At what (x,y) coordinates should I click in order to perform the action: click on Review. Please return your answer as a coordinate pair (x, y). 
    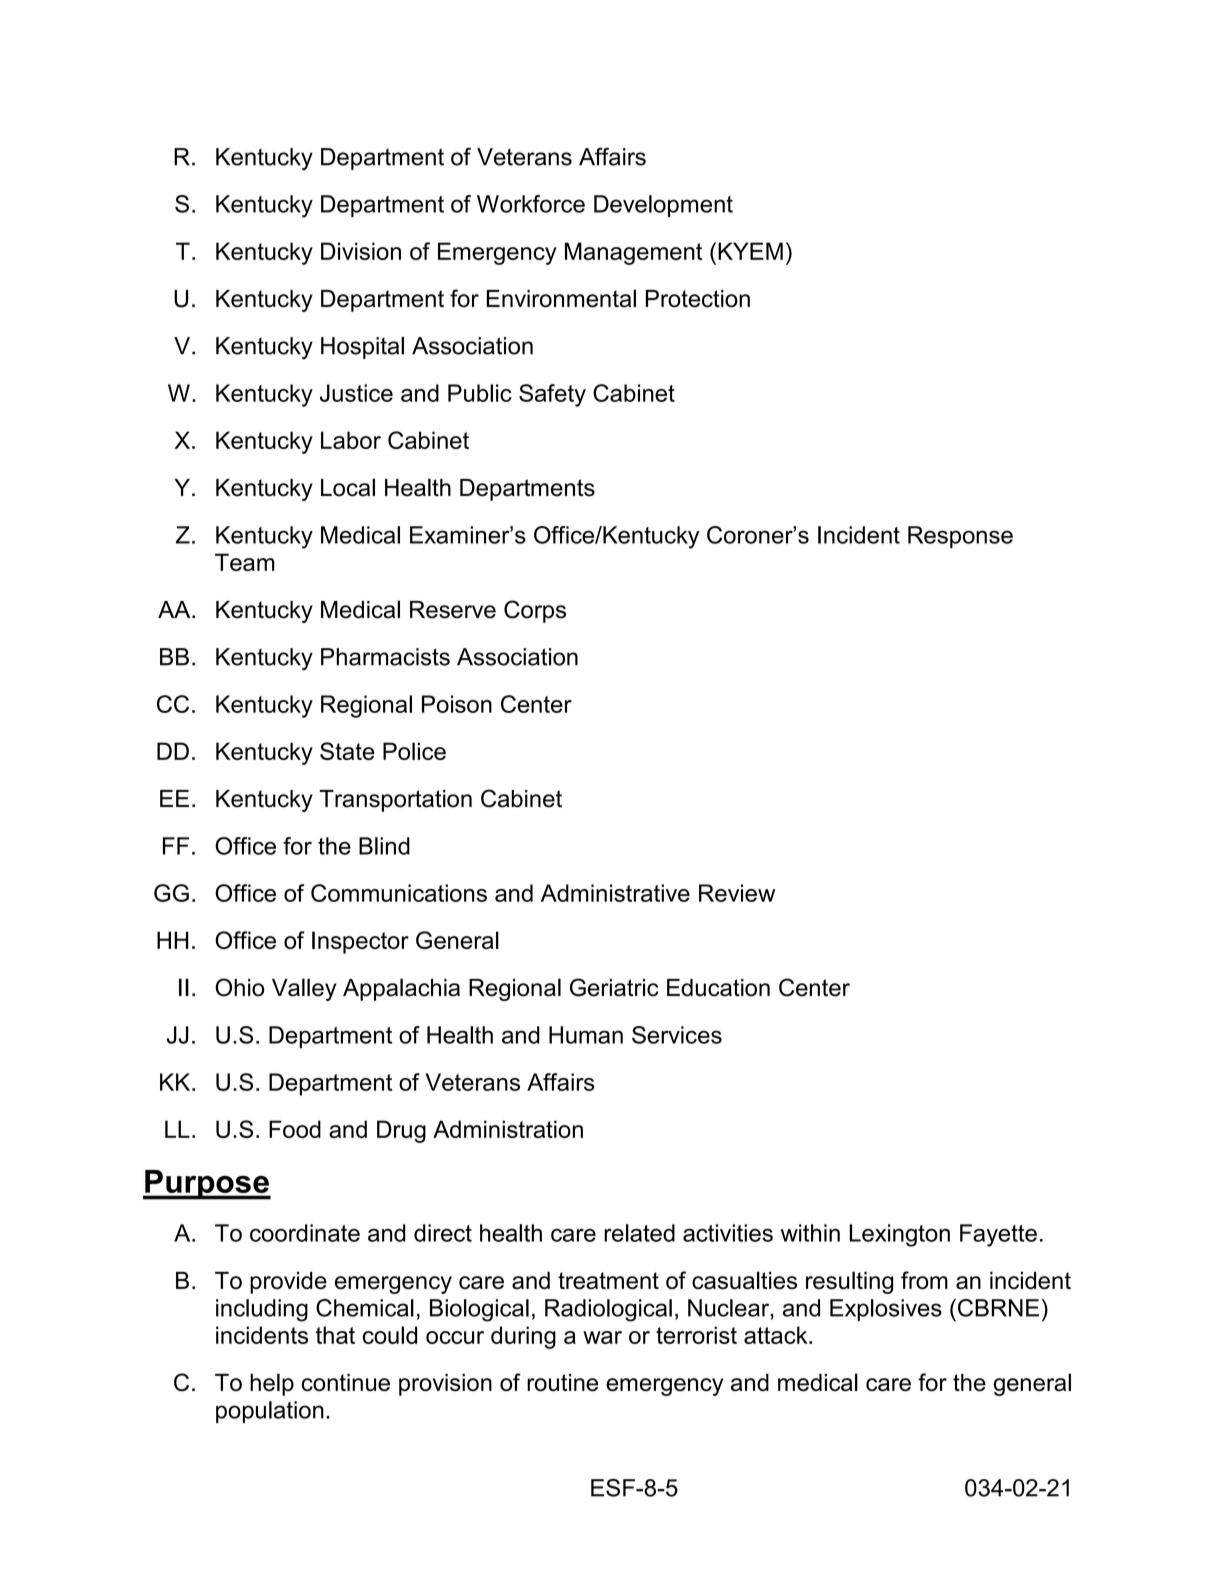
    Looking at the image, I should click on (737, 893).
